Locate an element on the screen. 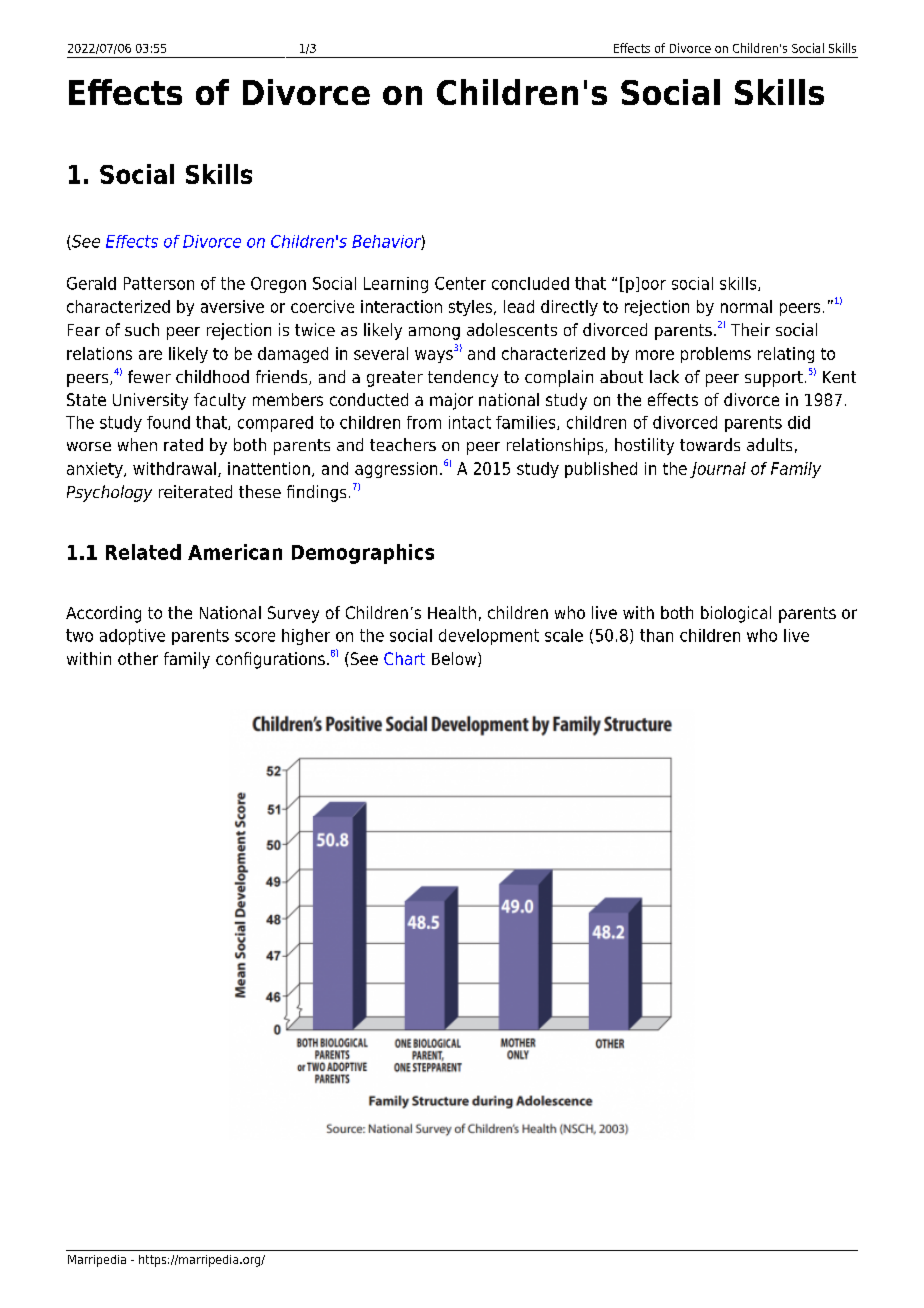 The image size is (924, 1308). normal is located at coordinates (746, 306).
